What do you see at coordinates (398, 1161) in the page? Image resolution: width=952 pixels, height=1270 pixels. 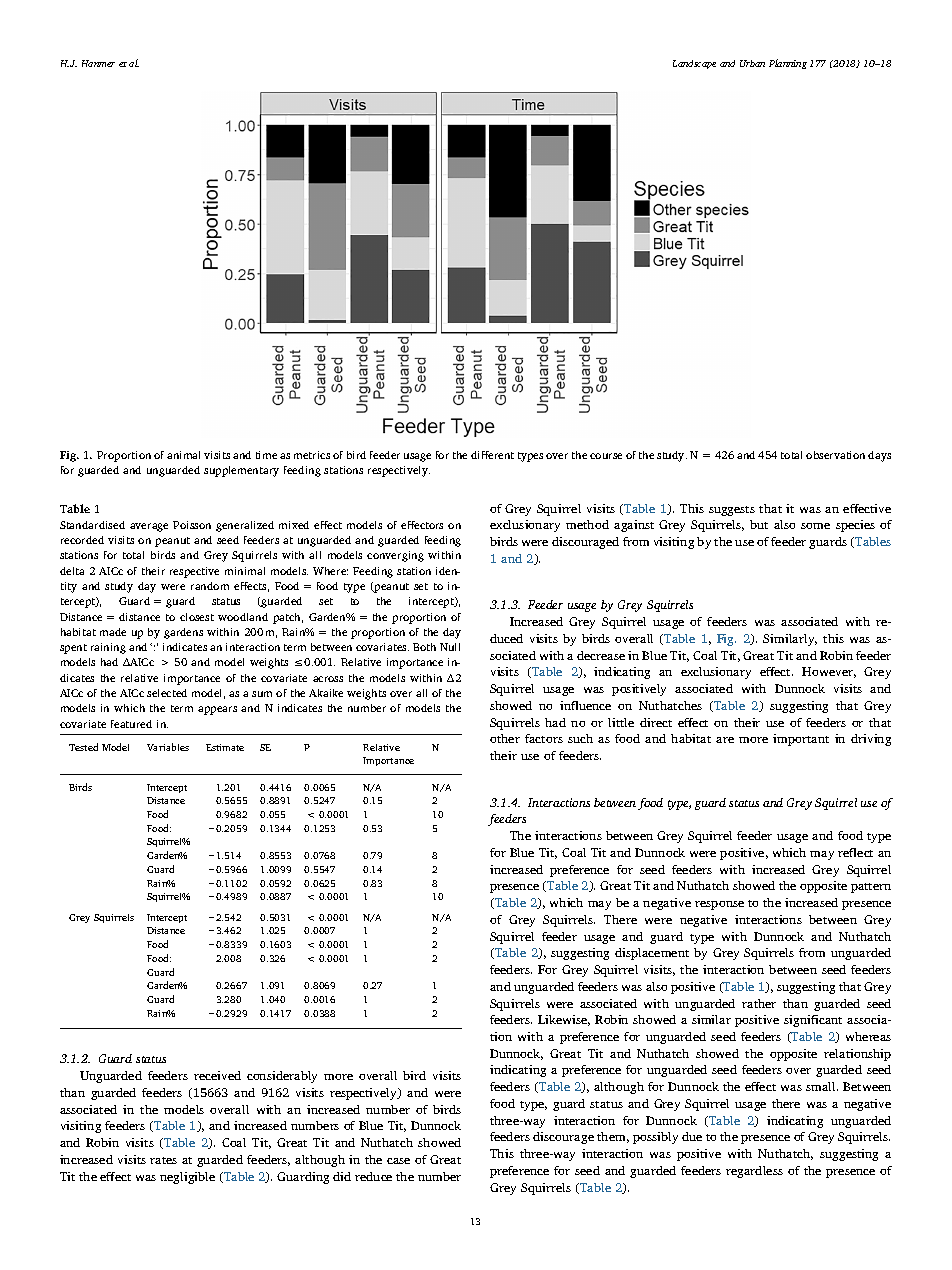 I see `case` at bounding box center [398, 1161].
